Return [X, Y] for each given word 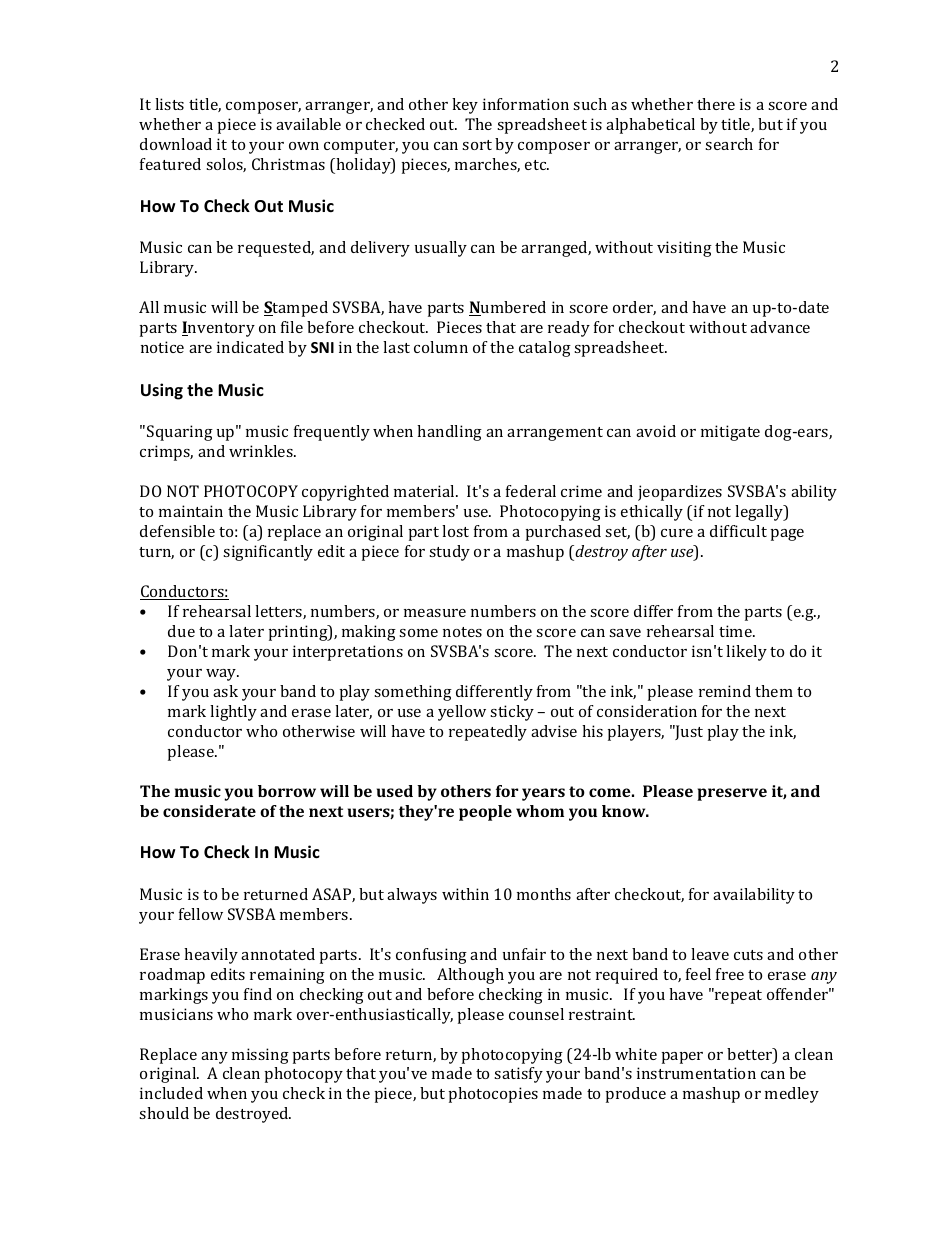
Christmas [288, 164]
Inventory [218, 329]
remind [725, 691]
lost [455, 531]
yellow [462, 713]
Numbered [507, 308]
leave [710, 954]
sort [477, 145]
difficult [738, 531]
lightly [233, 713]
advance [780, 327]
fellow [201, 914]
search [729, 144]
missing [260, 1056]
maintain [191, 511]
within [465, 894]
